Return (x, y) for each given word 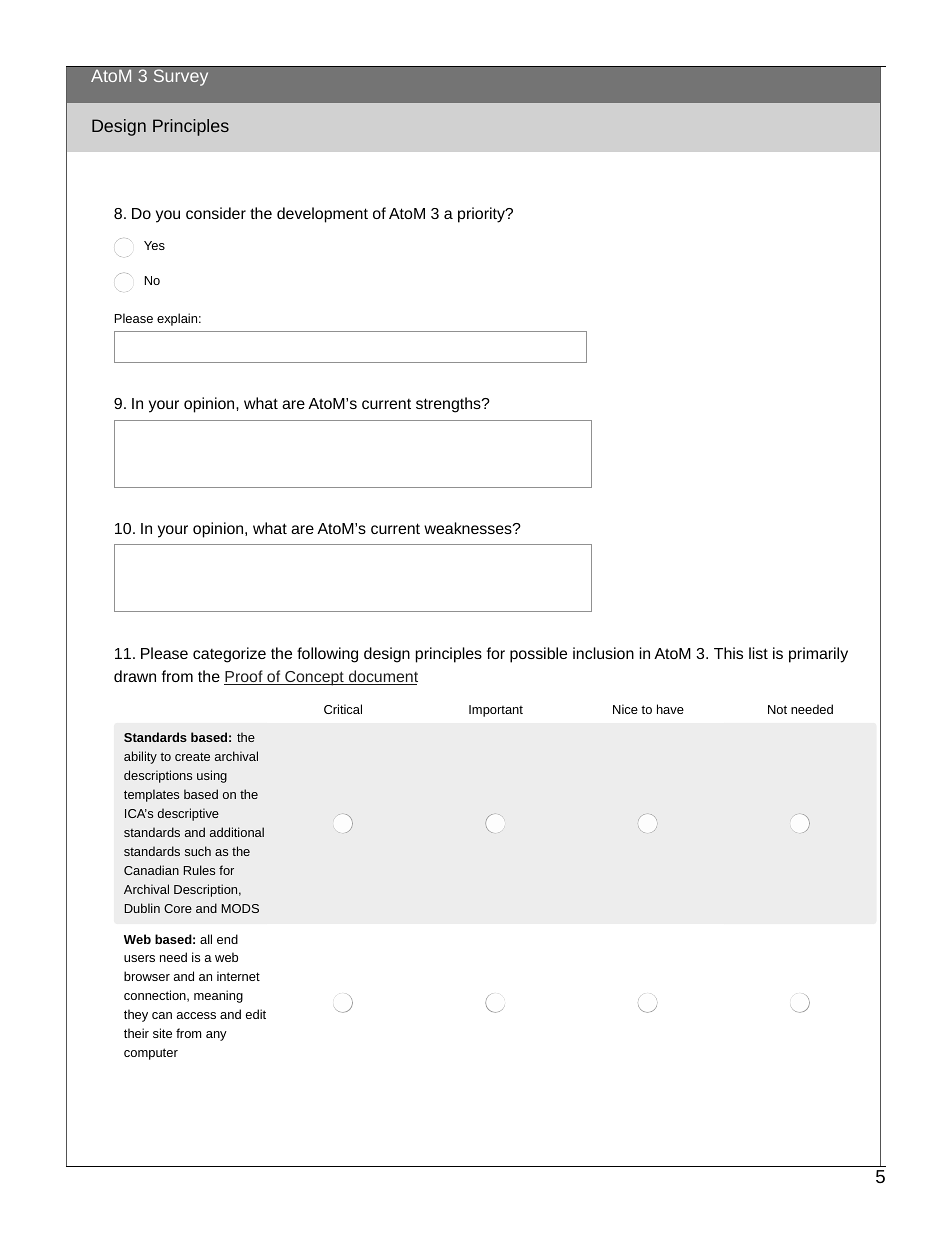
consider (216, 213)
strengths (449, 405)
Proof (244, 677)
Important (496, 711)
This (728, 653)
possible (538, 655)
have (670, 709)
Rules (199, 870)
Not (777, 709)
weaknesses (469, 528)
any (216, 1036)
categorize (229, 655)
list (758, 653)
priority (482, 215)
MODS (240, 908)
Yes (154, 245)
